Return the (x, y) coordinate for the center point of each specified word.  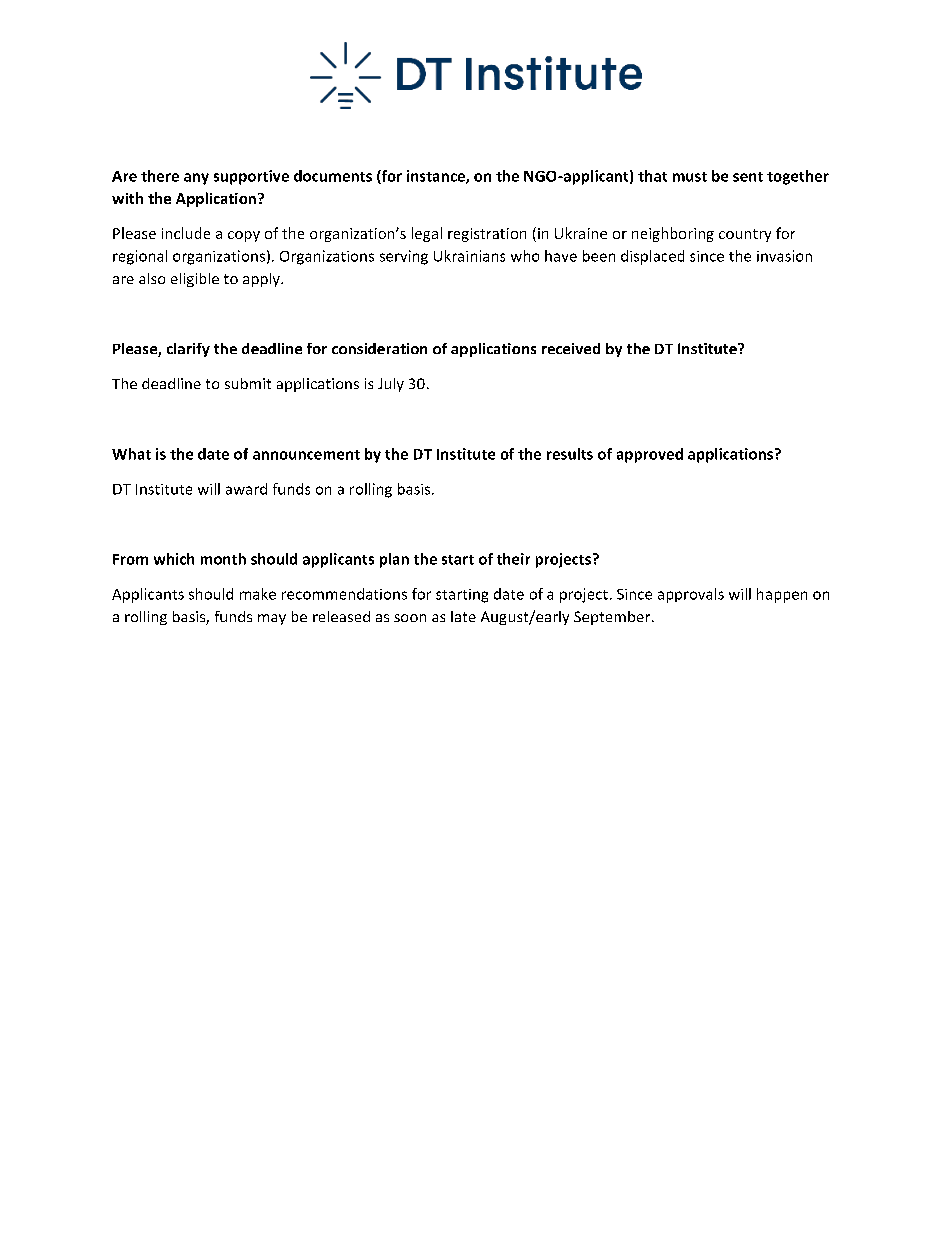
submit (248, 383)
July (391, 385)
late (463, 616)
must (690, 177)
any (196, 179)
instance (437, 177)
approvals (691, 595)
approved (650, 455)
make (258, 594)
